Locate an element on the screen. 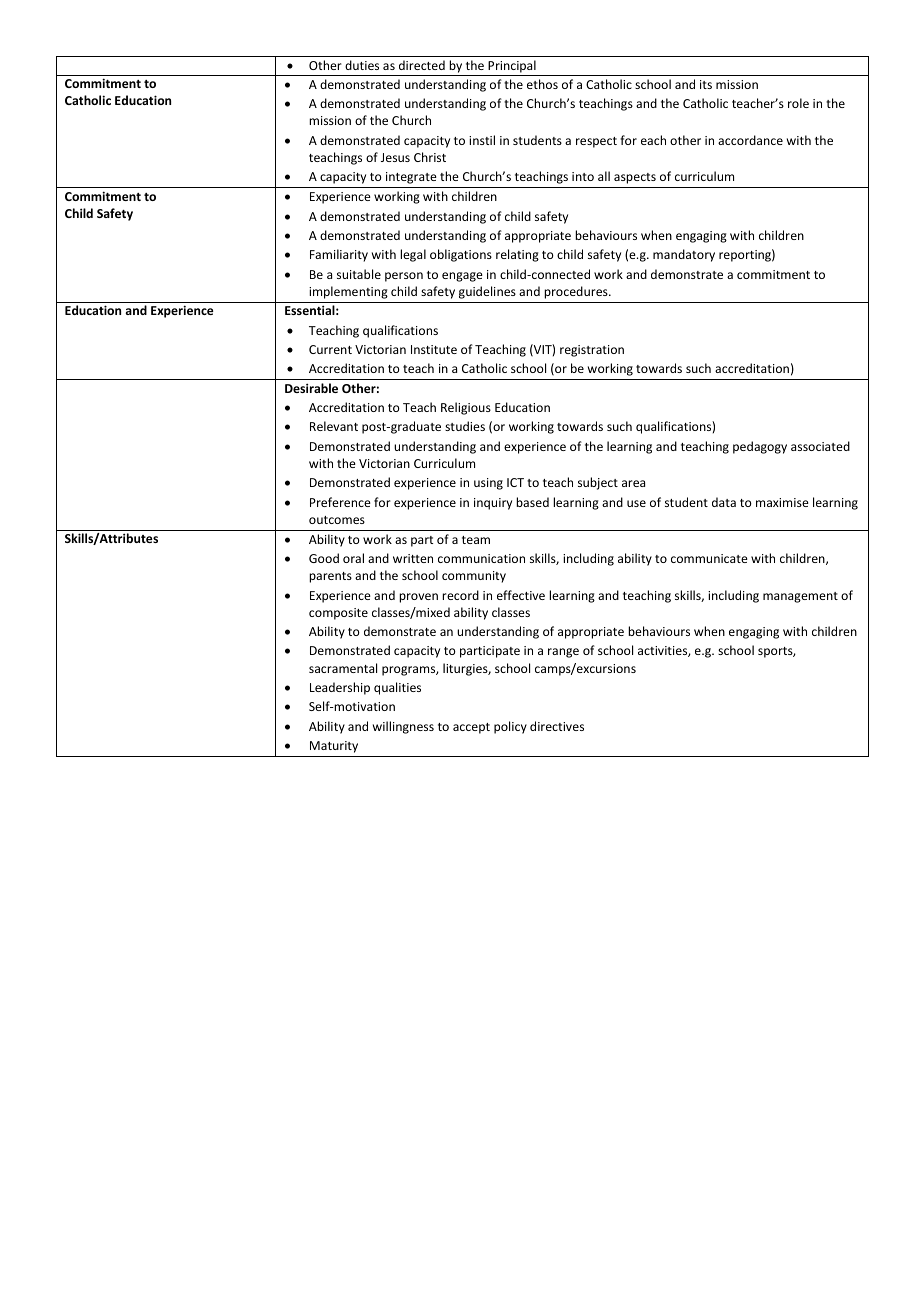 The width and height of the screenshot is (924, 1308). ethos is located at coordinates (542, 84).
